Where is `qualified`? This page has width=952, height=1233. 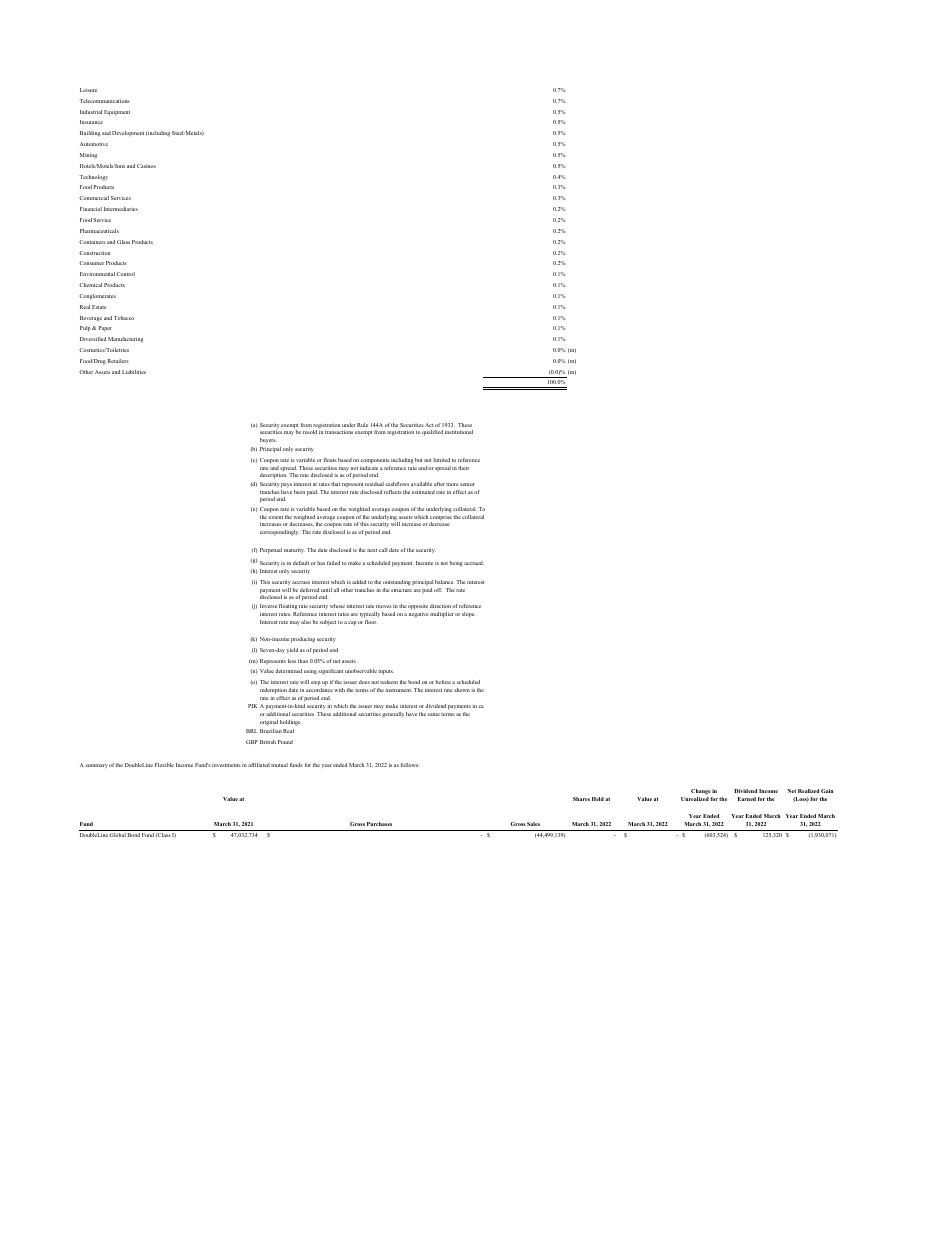
qualified is located at coordinates (432, 433).
